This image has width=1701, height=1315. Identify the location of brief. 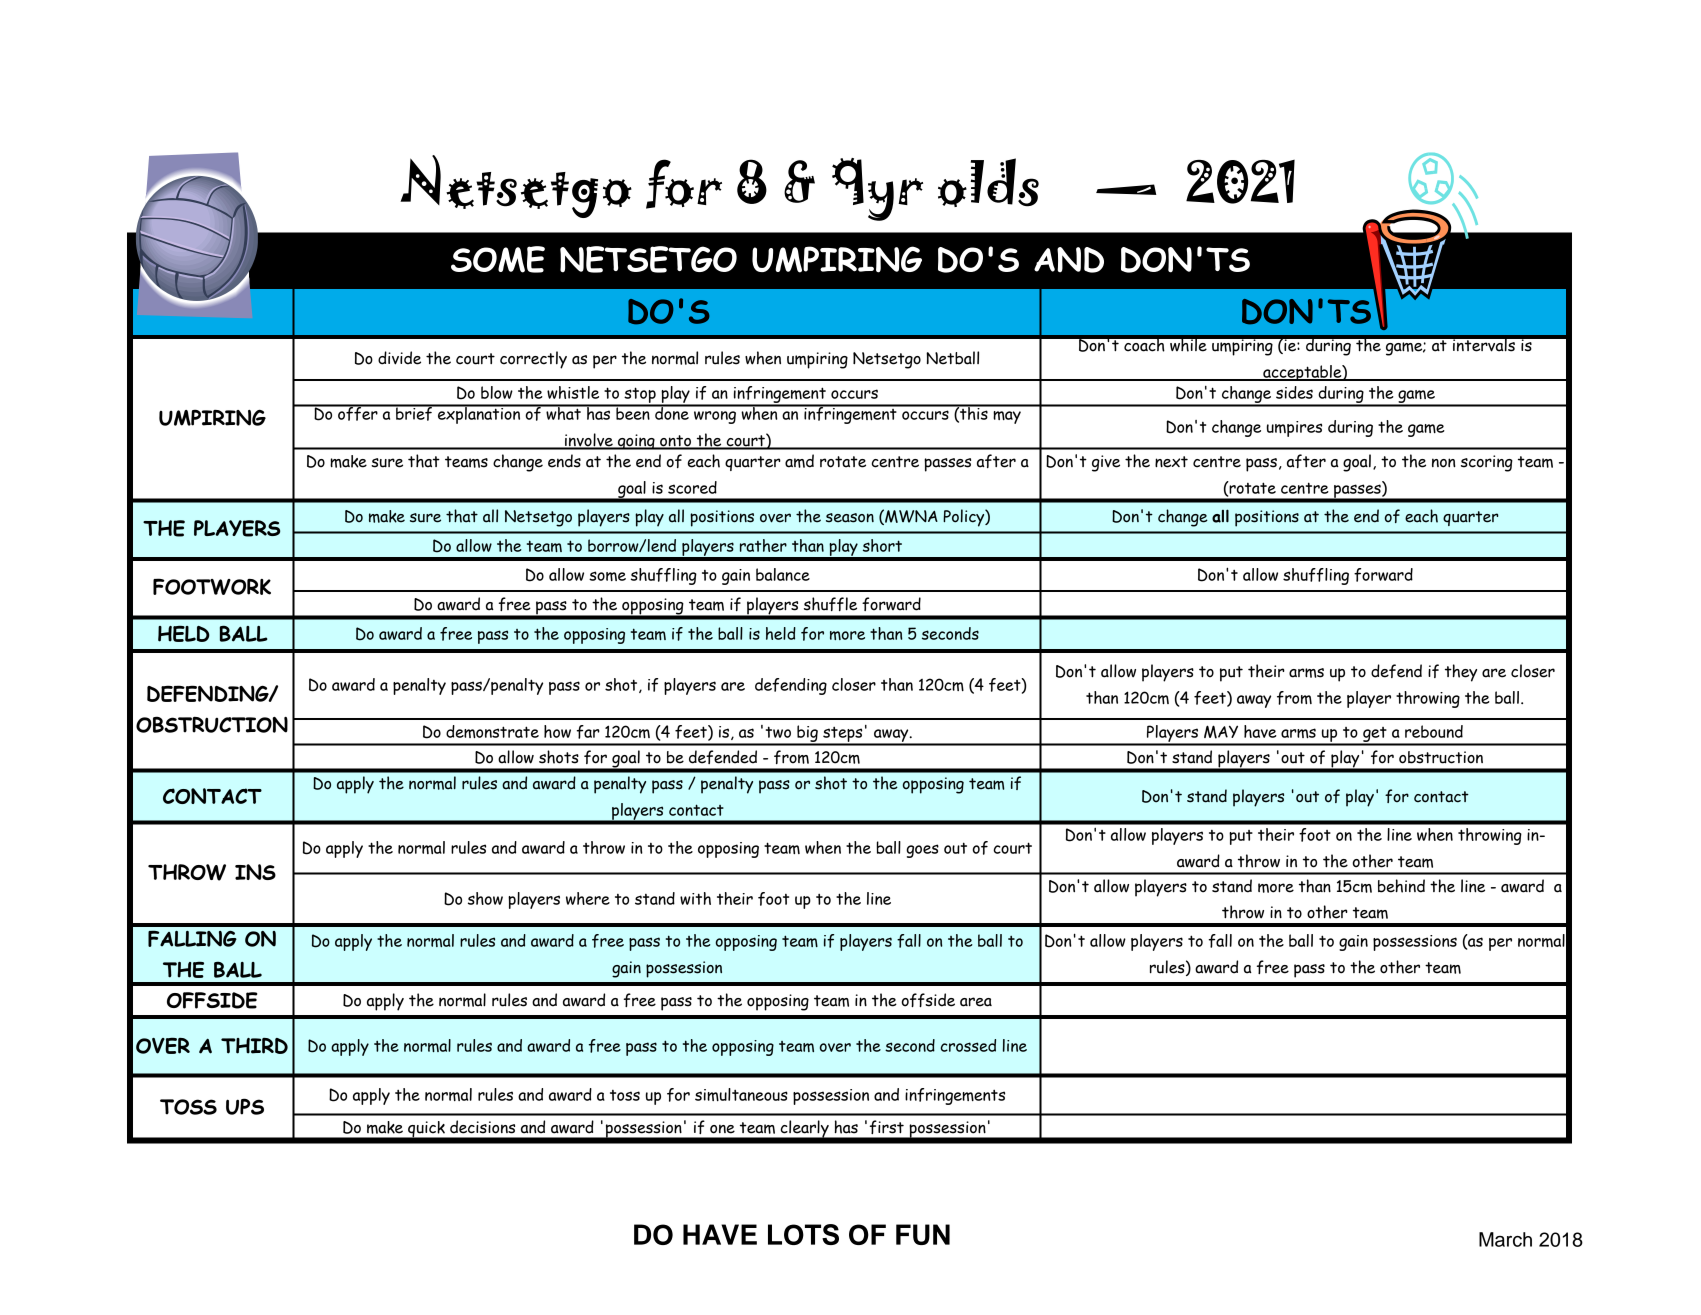
(414, 413).
